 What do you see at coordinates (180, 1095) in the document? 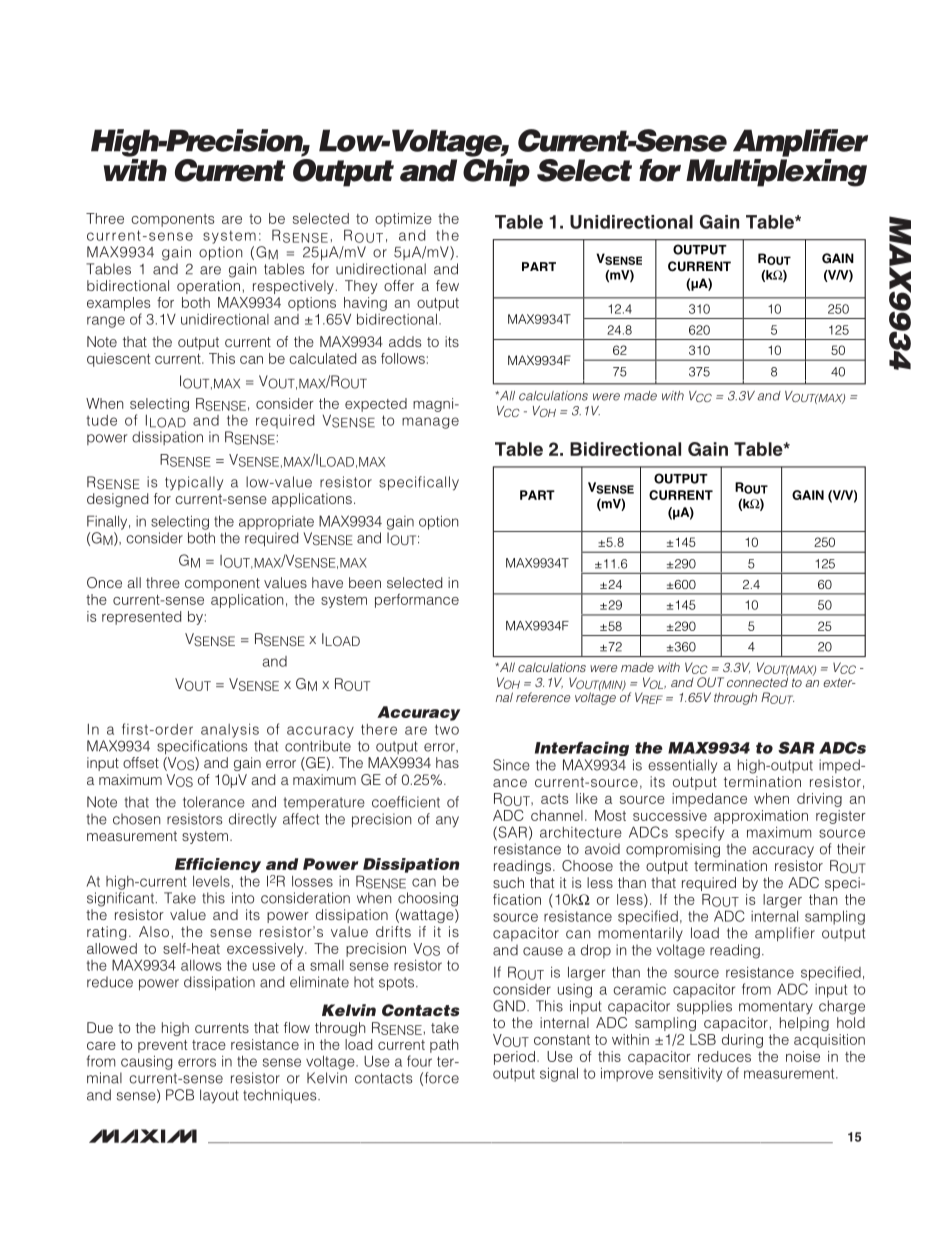
I see `PCB` at bounding box center [180, 1095].
